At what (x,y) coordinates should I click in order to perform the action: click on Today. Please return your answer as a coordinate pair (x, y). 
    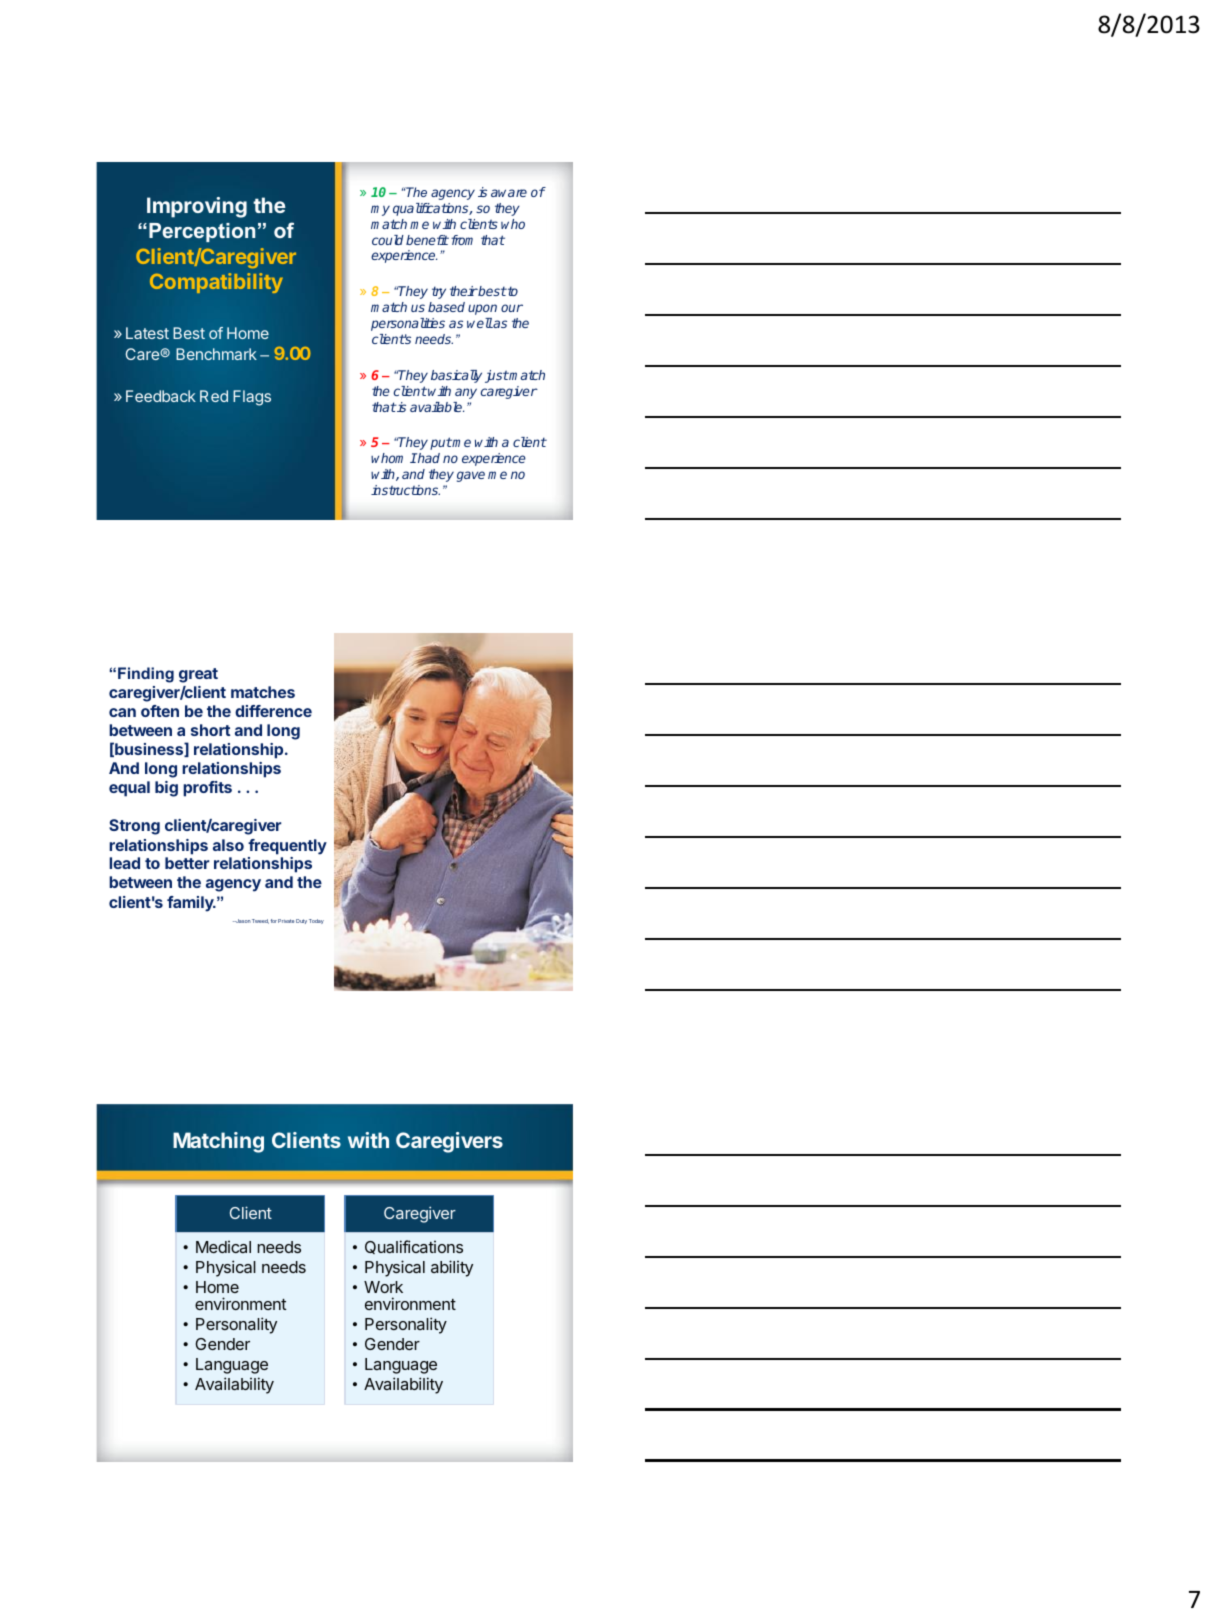
    Looking at the image, I should click on (316, 921).
